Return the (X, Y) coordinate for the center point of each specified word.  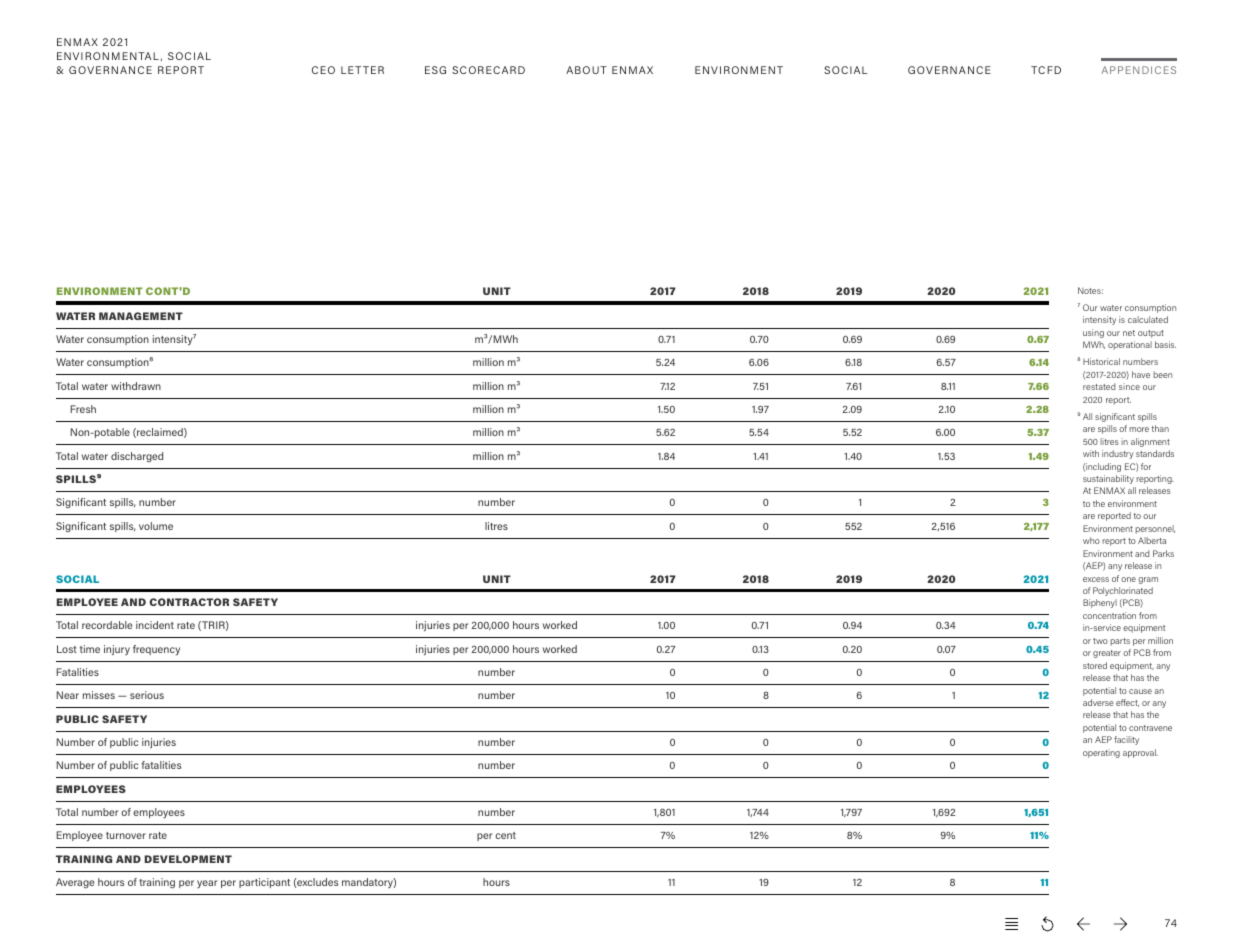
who (1091, 540)
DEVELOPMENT (188, 859)
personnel (1155, 529)
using (1093, 333)
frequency (156, 650)
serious (147, 695)
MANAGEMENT (141, 316)
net (1129, 333)
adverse (1098, 702)
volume (156, 526)
